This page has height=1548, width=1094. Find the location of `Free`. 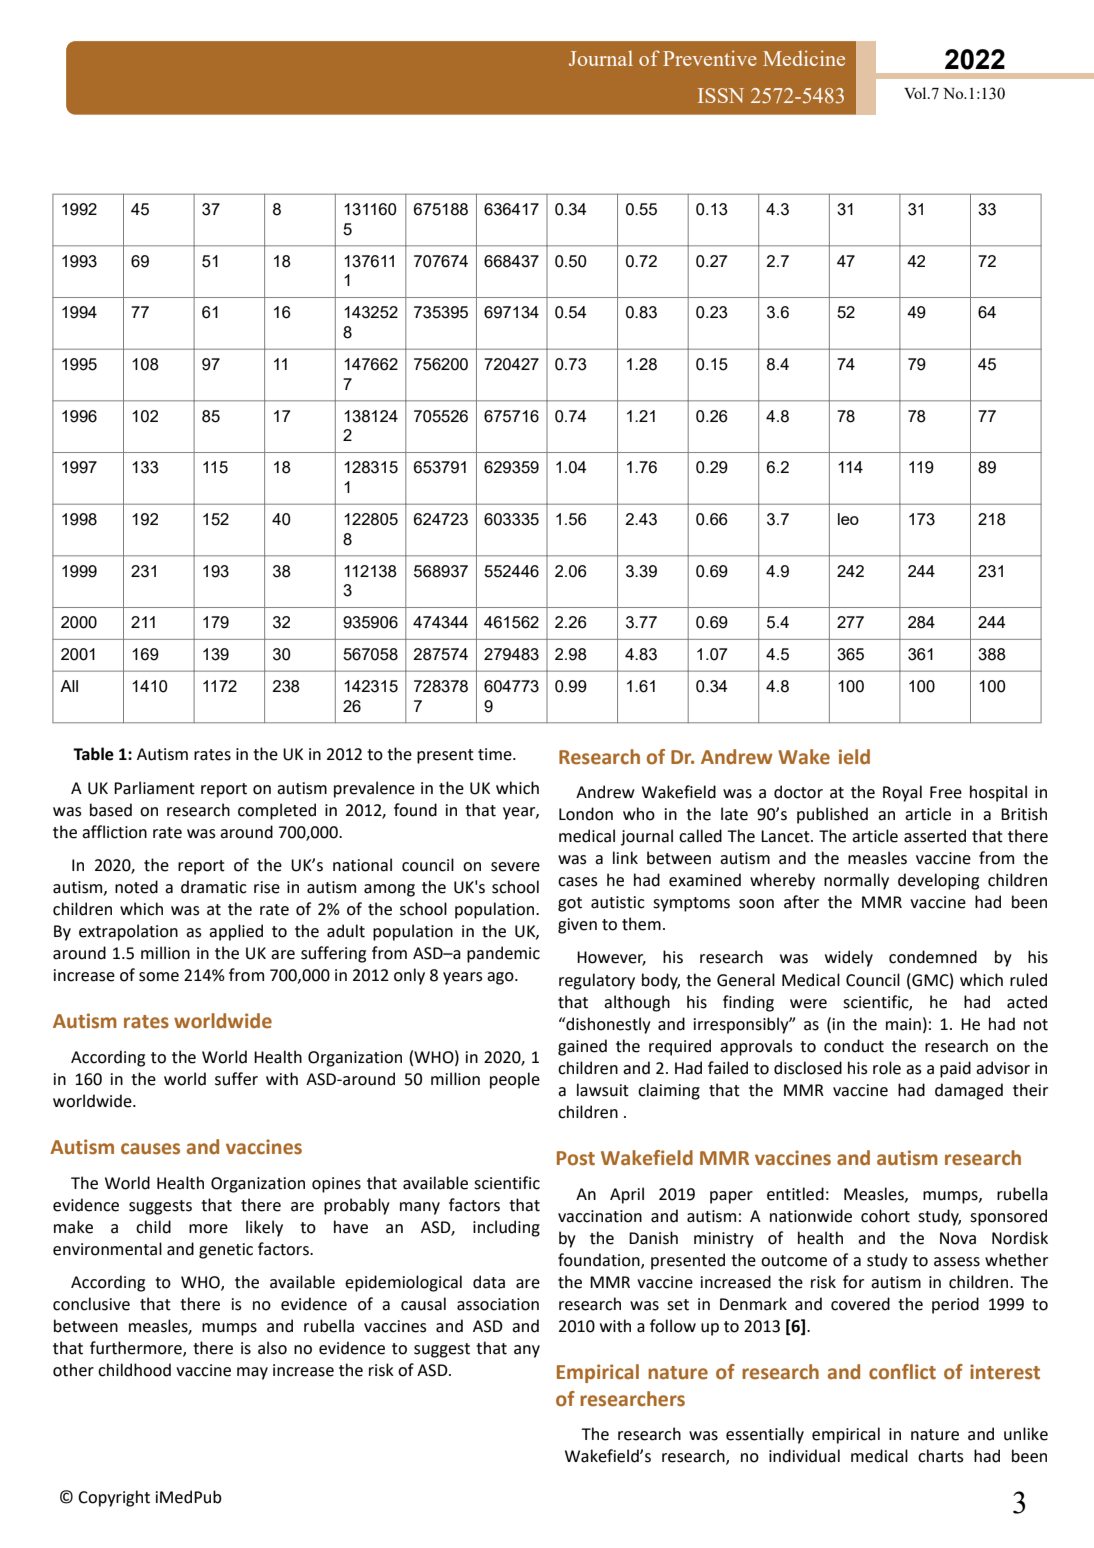

Free is located at coordinates (946, 792).
